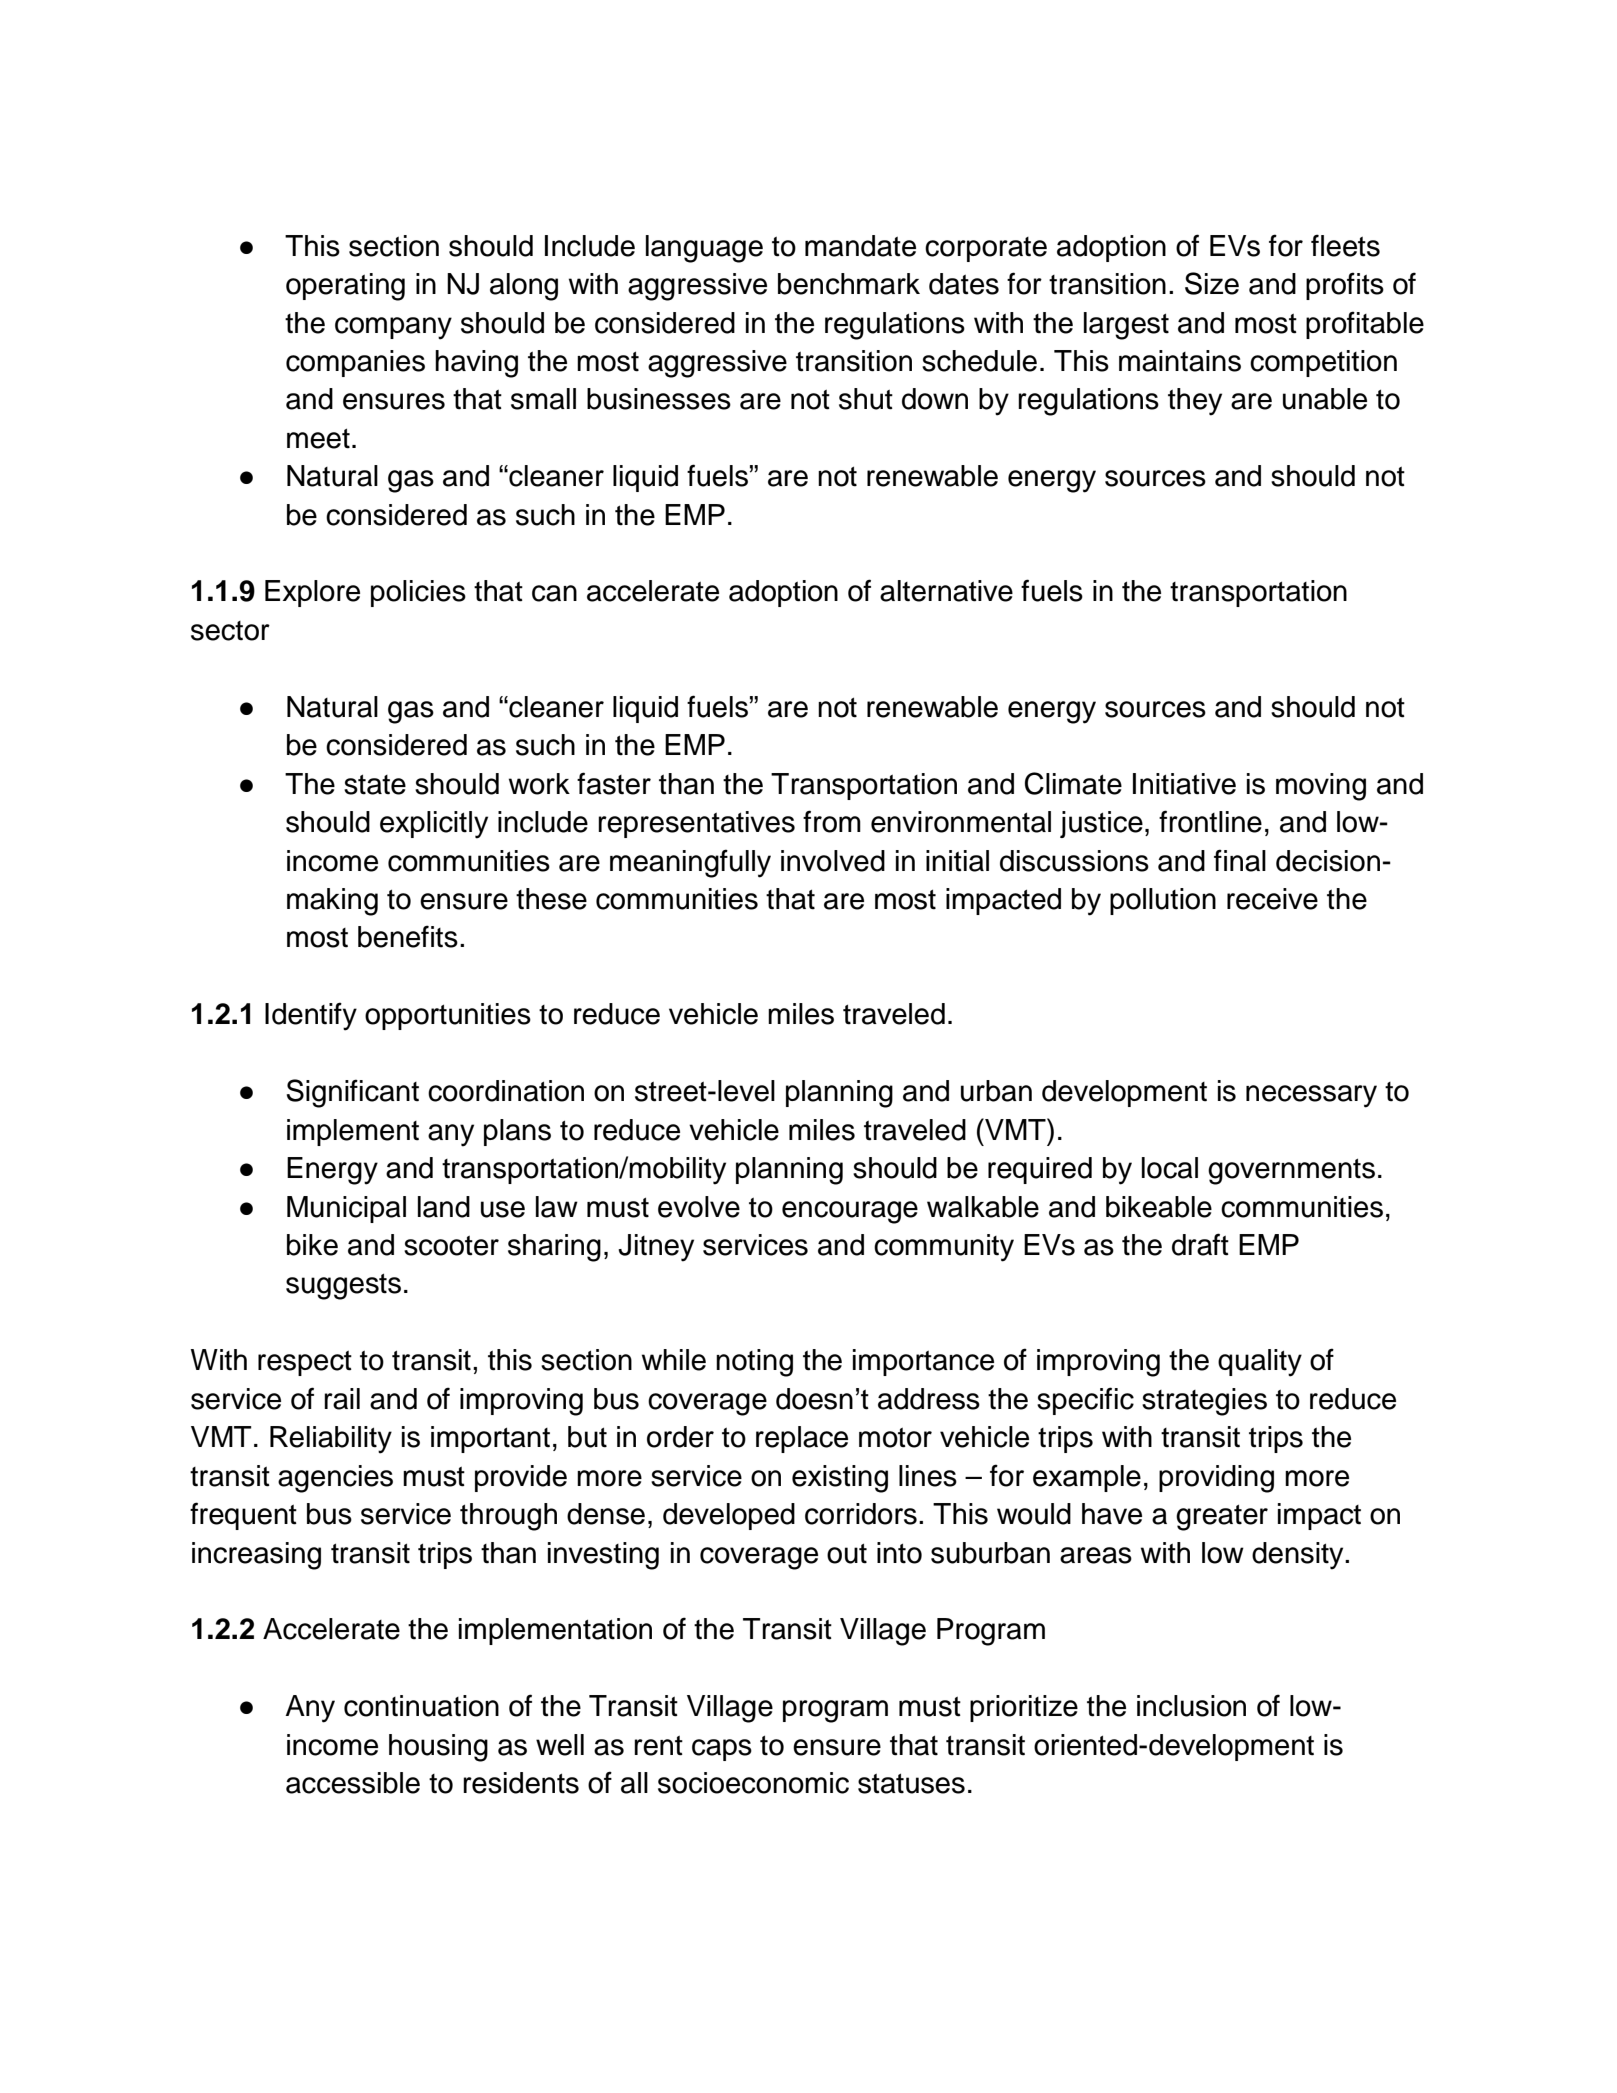  Describe the element at coordinates (832, 821) in the screenshot. I see `from` at that location.
